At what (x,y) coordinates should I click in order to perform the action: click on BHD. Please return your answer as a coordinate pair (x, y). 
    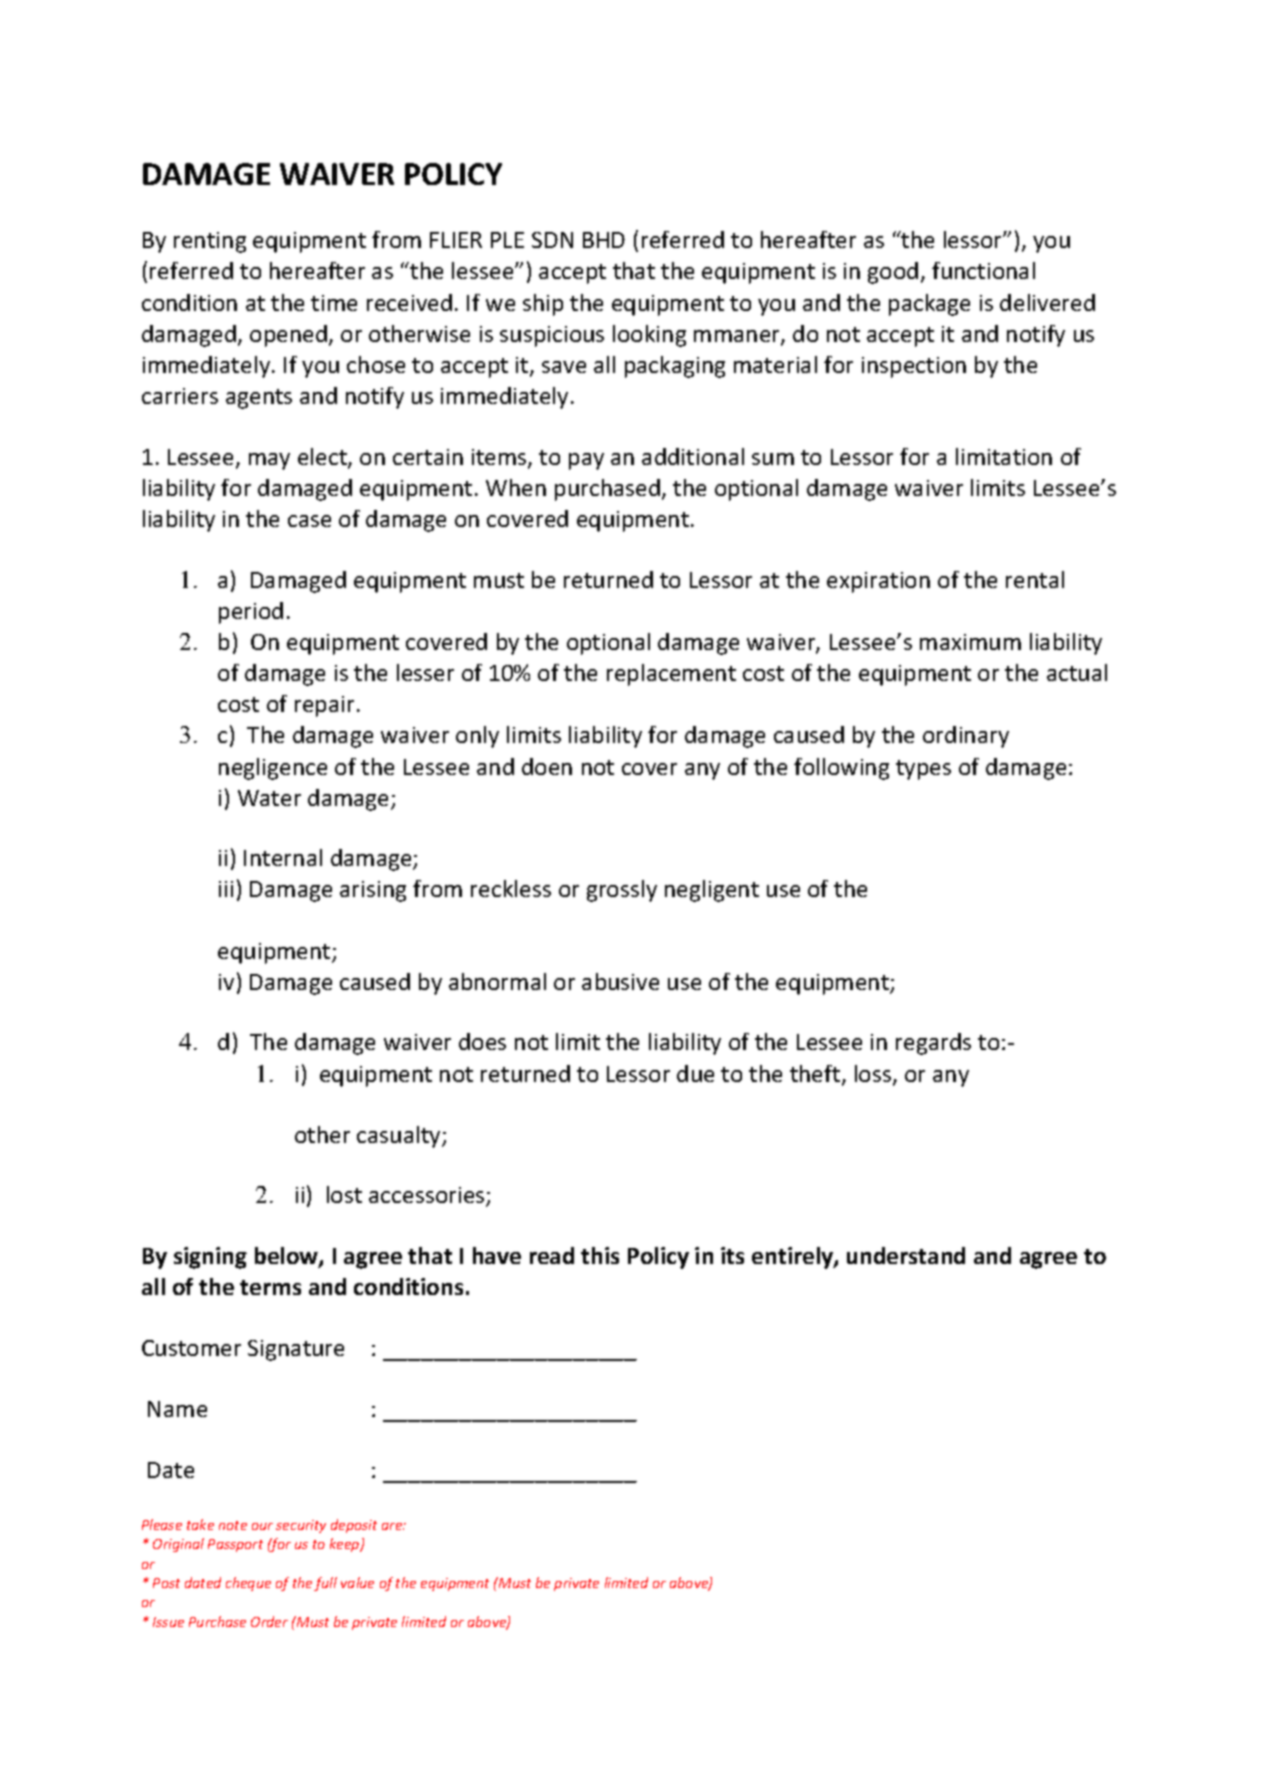
    Looking at the image, I should click on (604, 240).
